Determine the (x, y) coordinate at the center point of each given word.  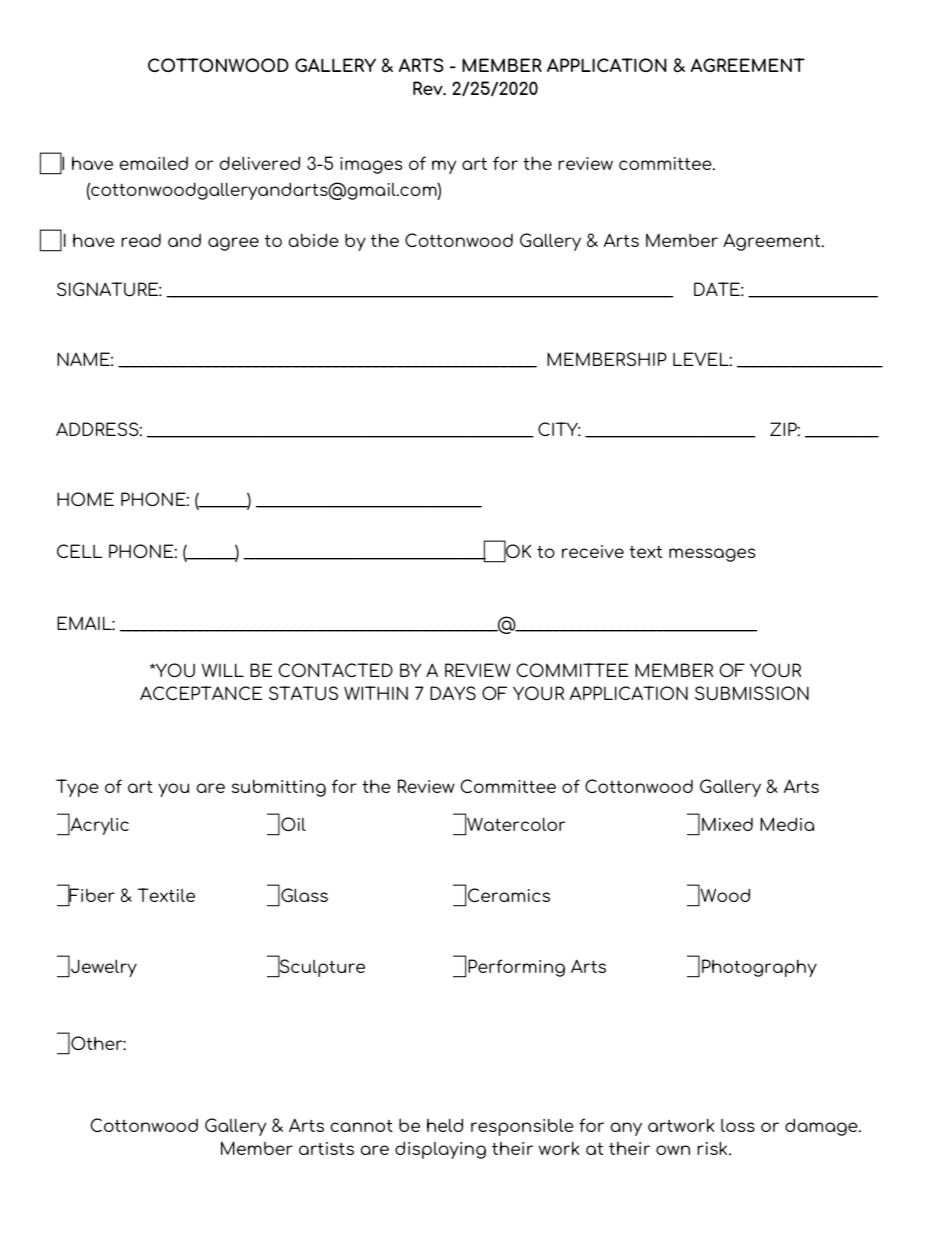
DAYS (453, 693)
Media (787, 824)
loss (738, 1125)
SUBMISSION (752, 693)
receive (593, 551)
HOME (85, 499)
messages (712, 555)
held (445, 1125)
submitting (279, 788)
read (141, 240)
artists (326, 1148)
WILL (223, 670)
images (371, 165)
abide (314, 240)
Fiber (91, 896)
